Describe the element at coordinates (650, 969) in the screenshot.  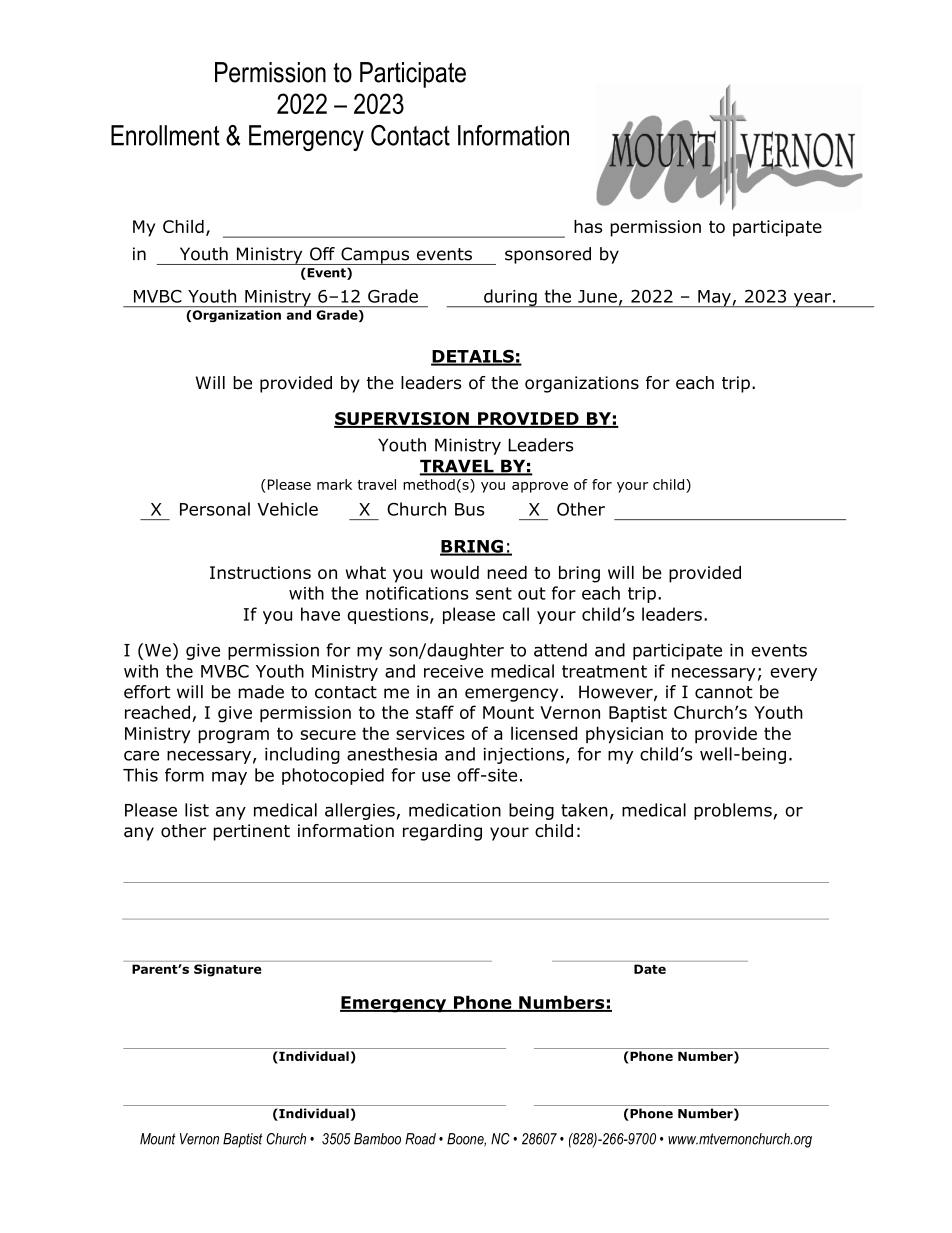
I see `Date` at that location.
